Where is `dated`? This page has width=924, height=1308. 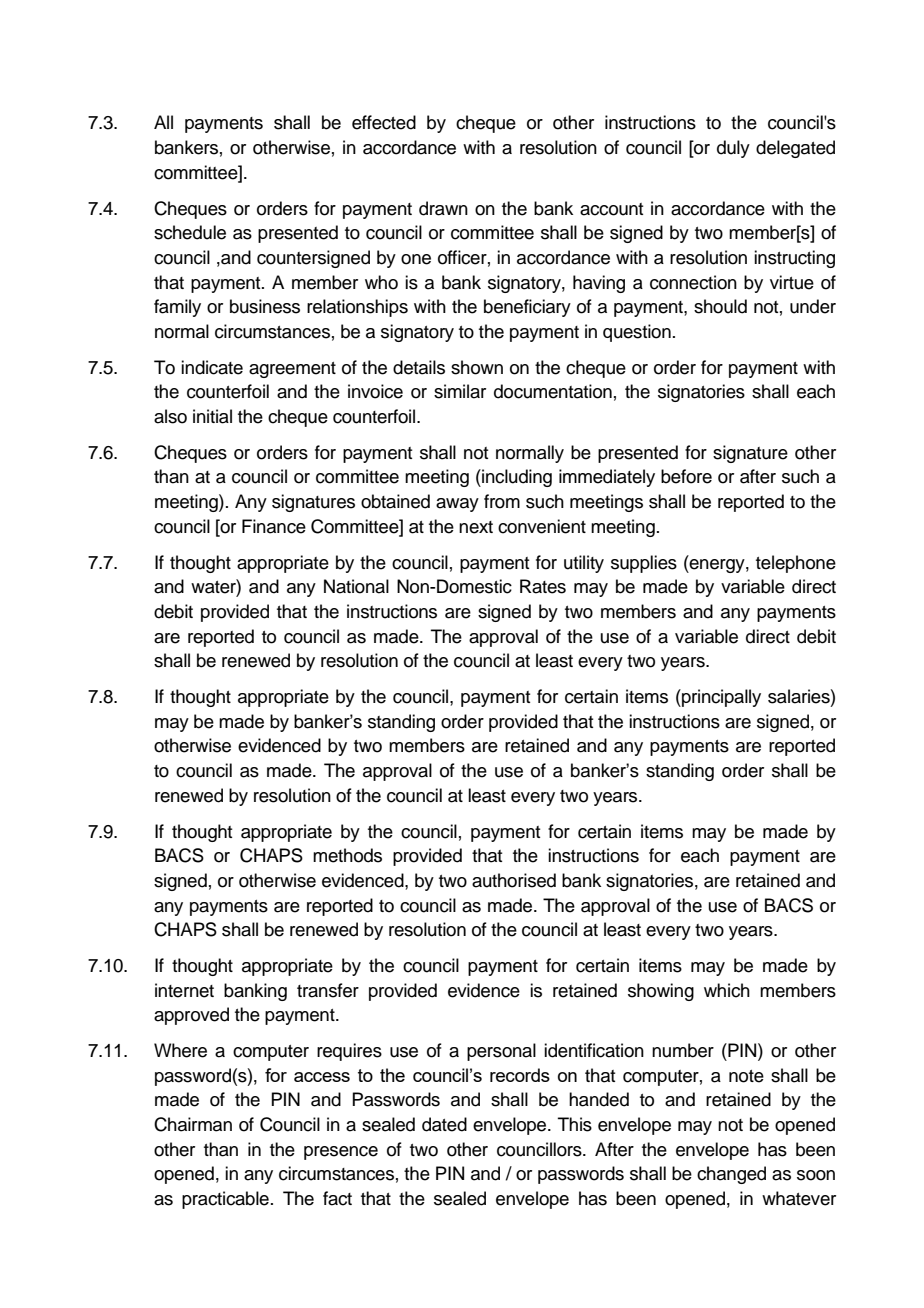
dated is located at coordinates (444, 1124).
